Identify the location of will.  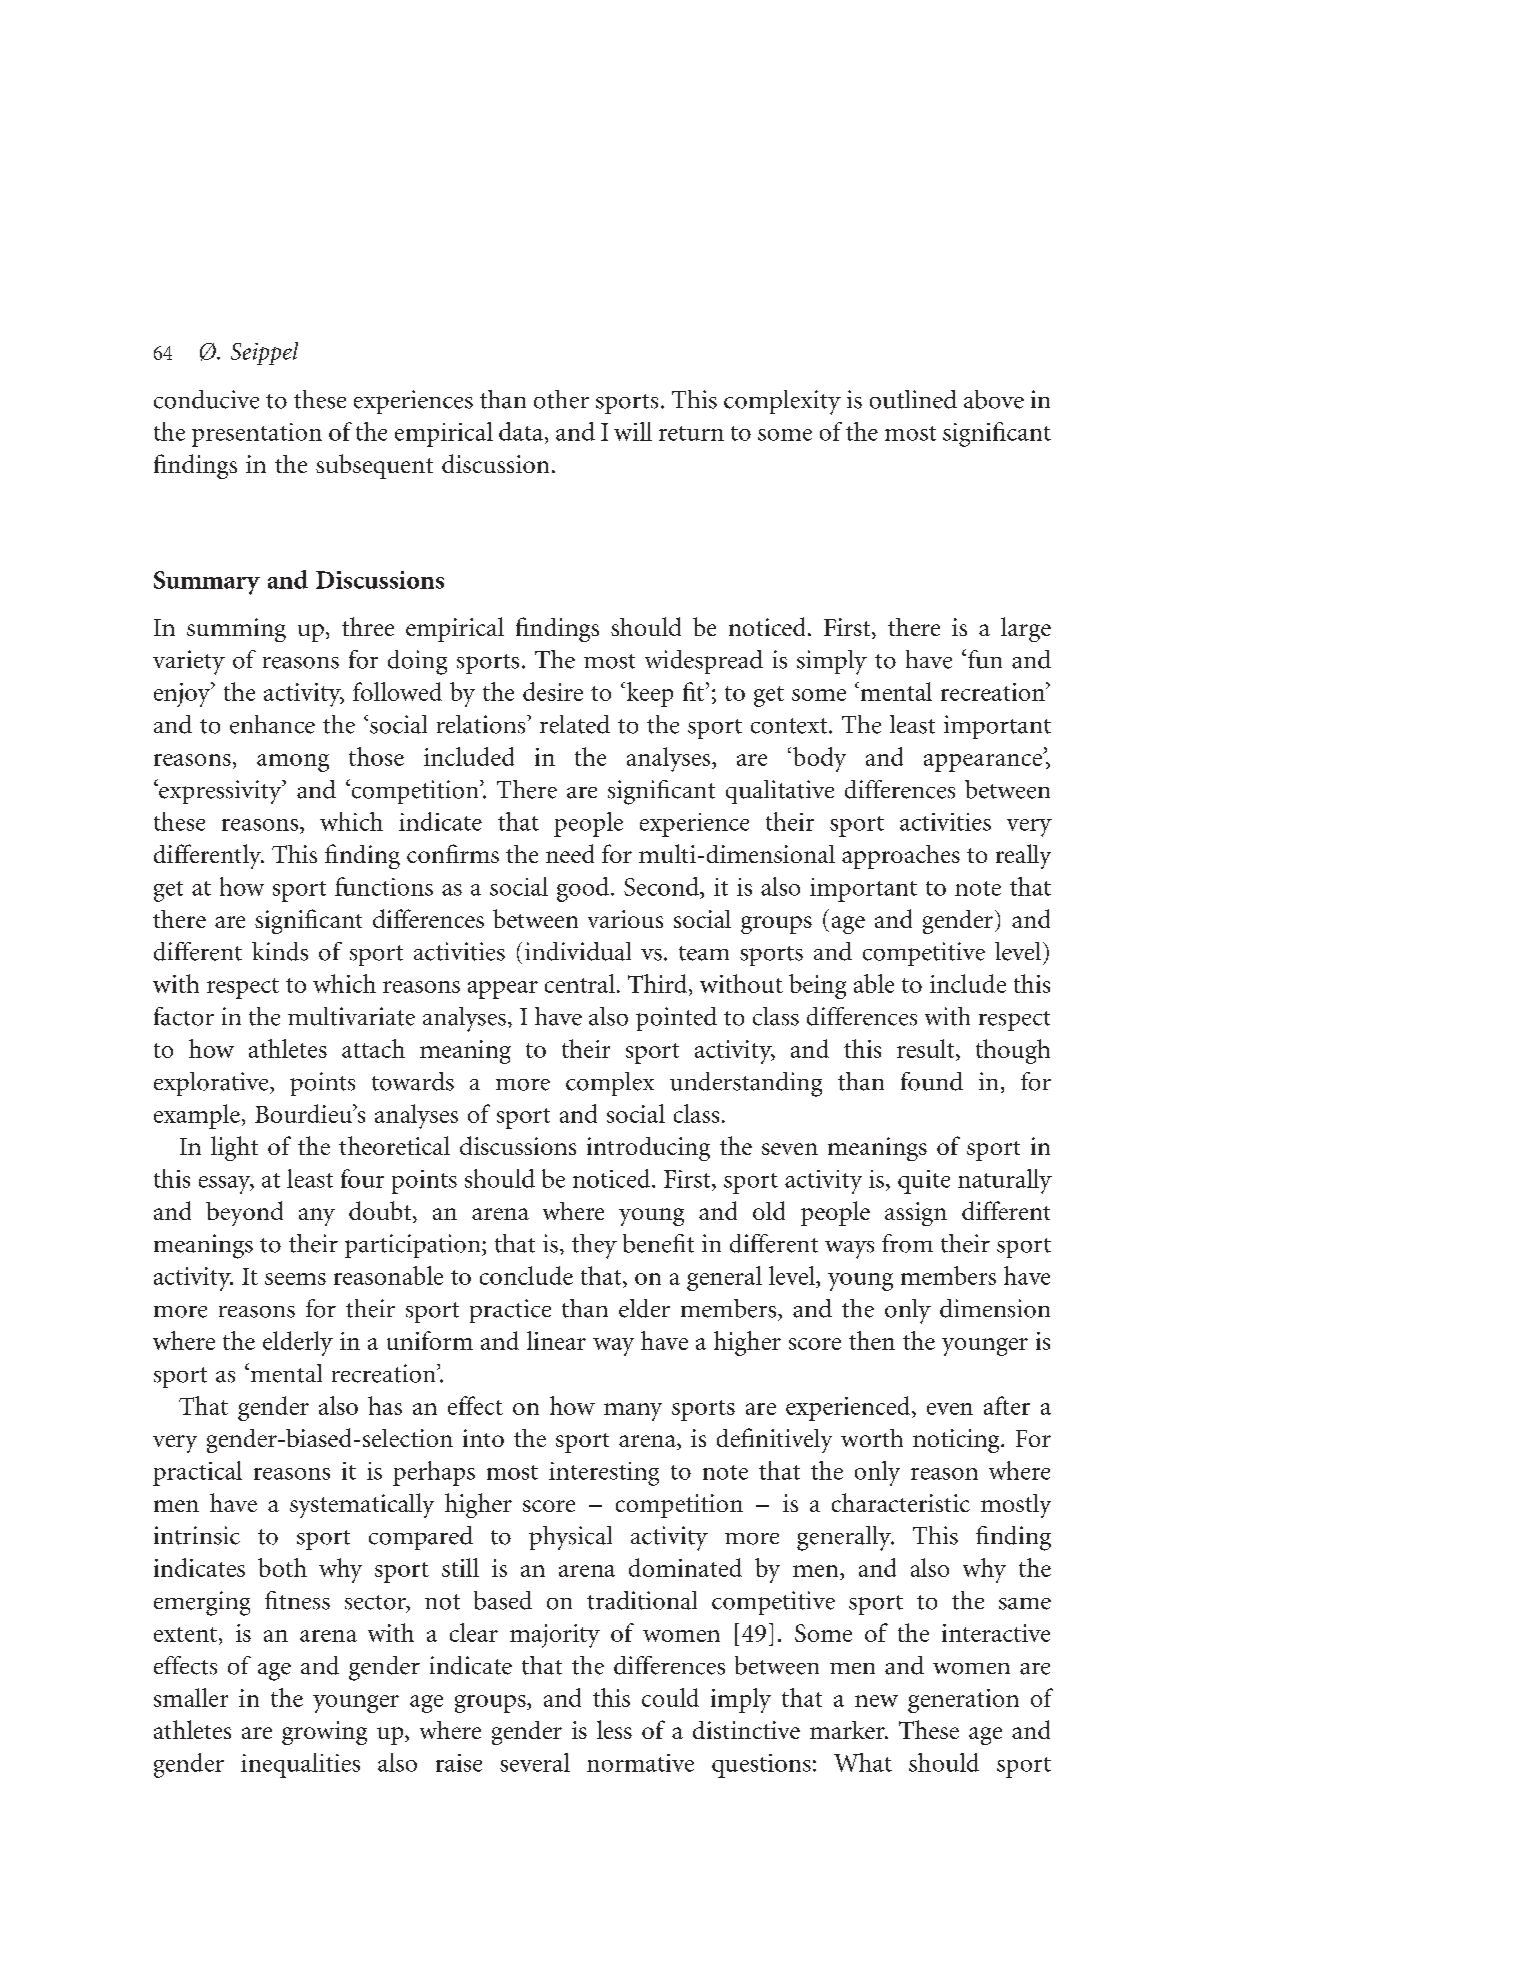
(633, 431).
